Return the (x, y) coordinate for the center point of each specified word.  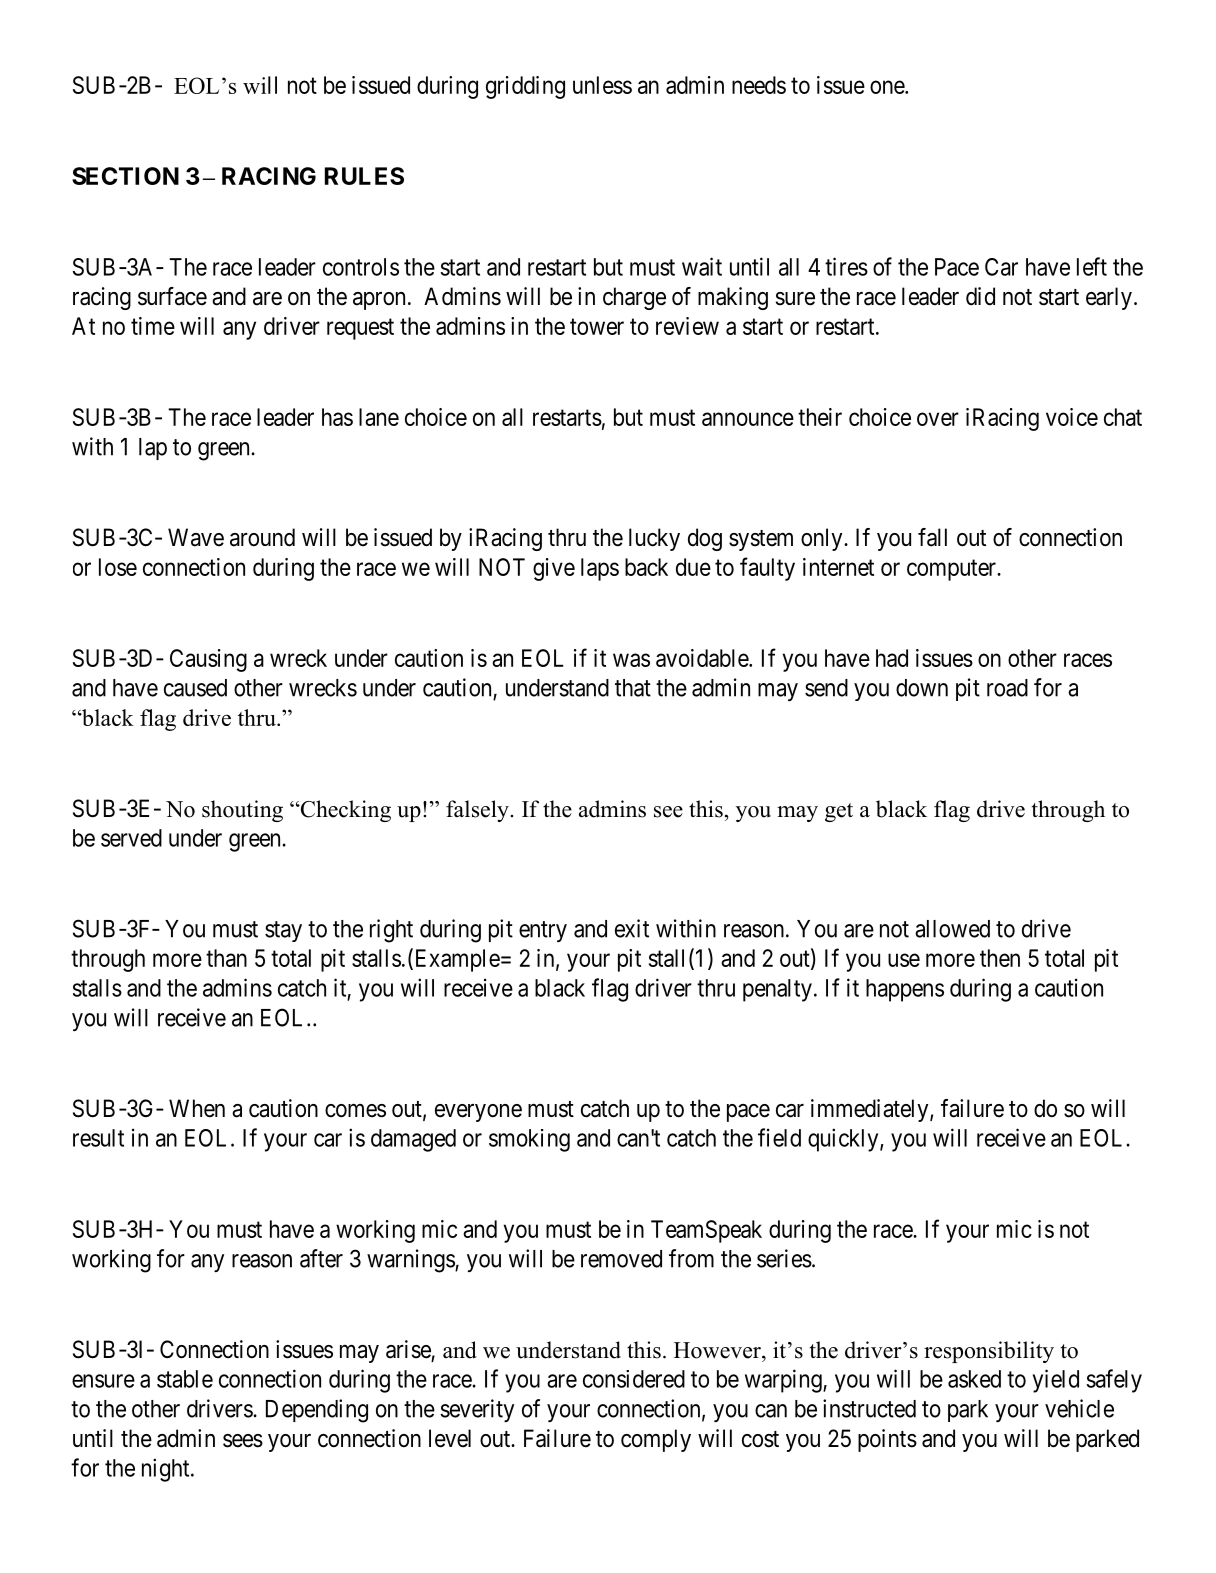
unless (602, 85)
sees (243, 1441)
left (1092, 266)
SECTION (125, 176)
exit (632, 928)
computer (953, 570)
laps (600, 569)
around (262, 537)
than (226, 958)
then (1000, 958)
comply (656, 1440)
